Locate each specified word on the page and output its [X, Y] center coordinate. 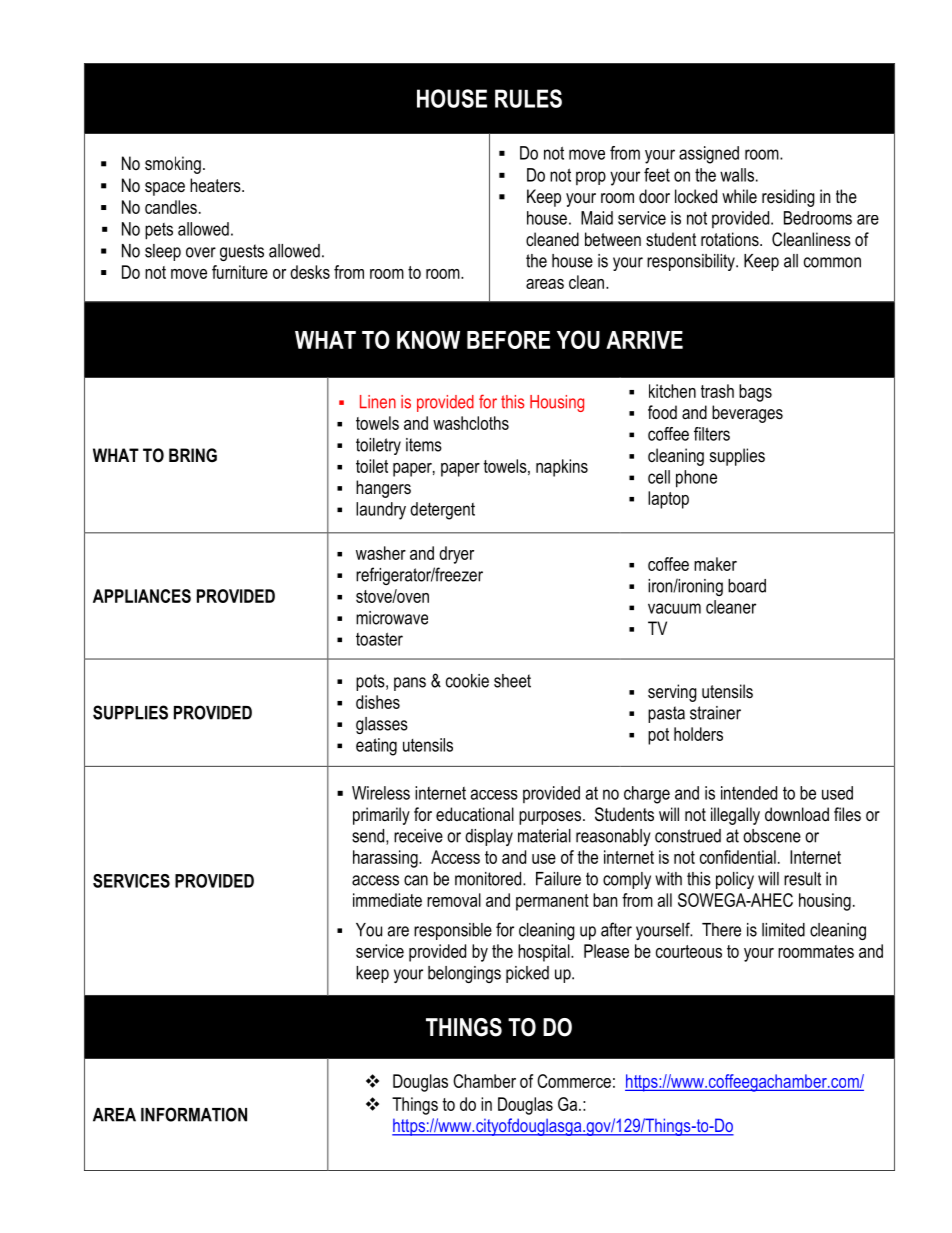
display [489, 837]
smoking [173, 165]
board [747, 586]
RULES [528, 98]
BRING [193, 455]
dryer [456, 555]
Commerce [574, 1081]
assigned [709, 155]
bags [755, 393]
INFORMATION [194, 1114]
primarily [381, 816]
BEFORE [508, 339]
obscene [772, 836]
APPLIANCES [142, 596]
